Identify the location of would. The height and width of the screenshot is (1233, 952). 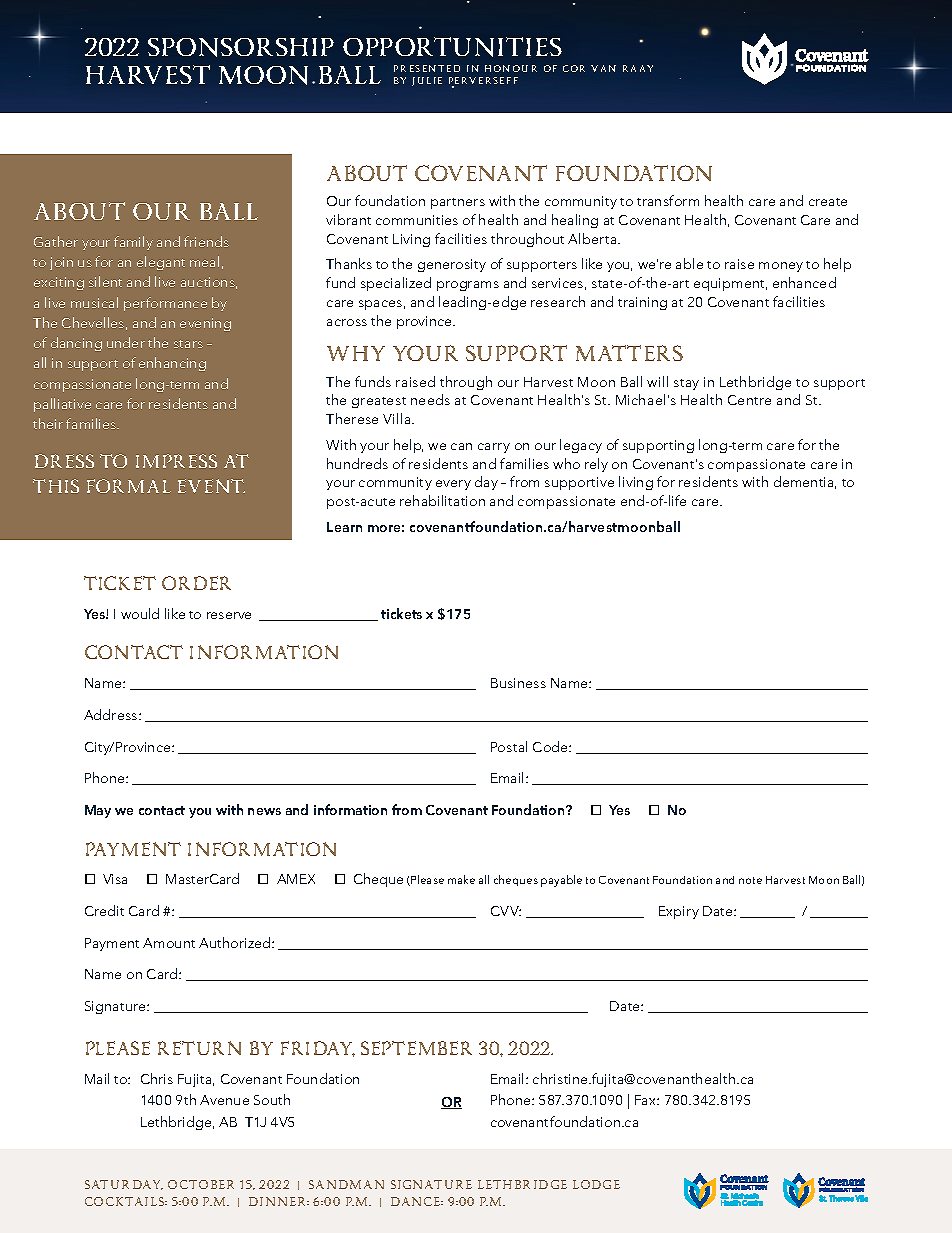
(140, 613).
